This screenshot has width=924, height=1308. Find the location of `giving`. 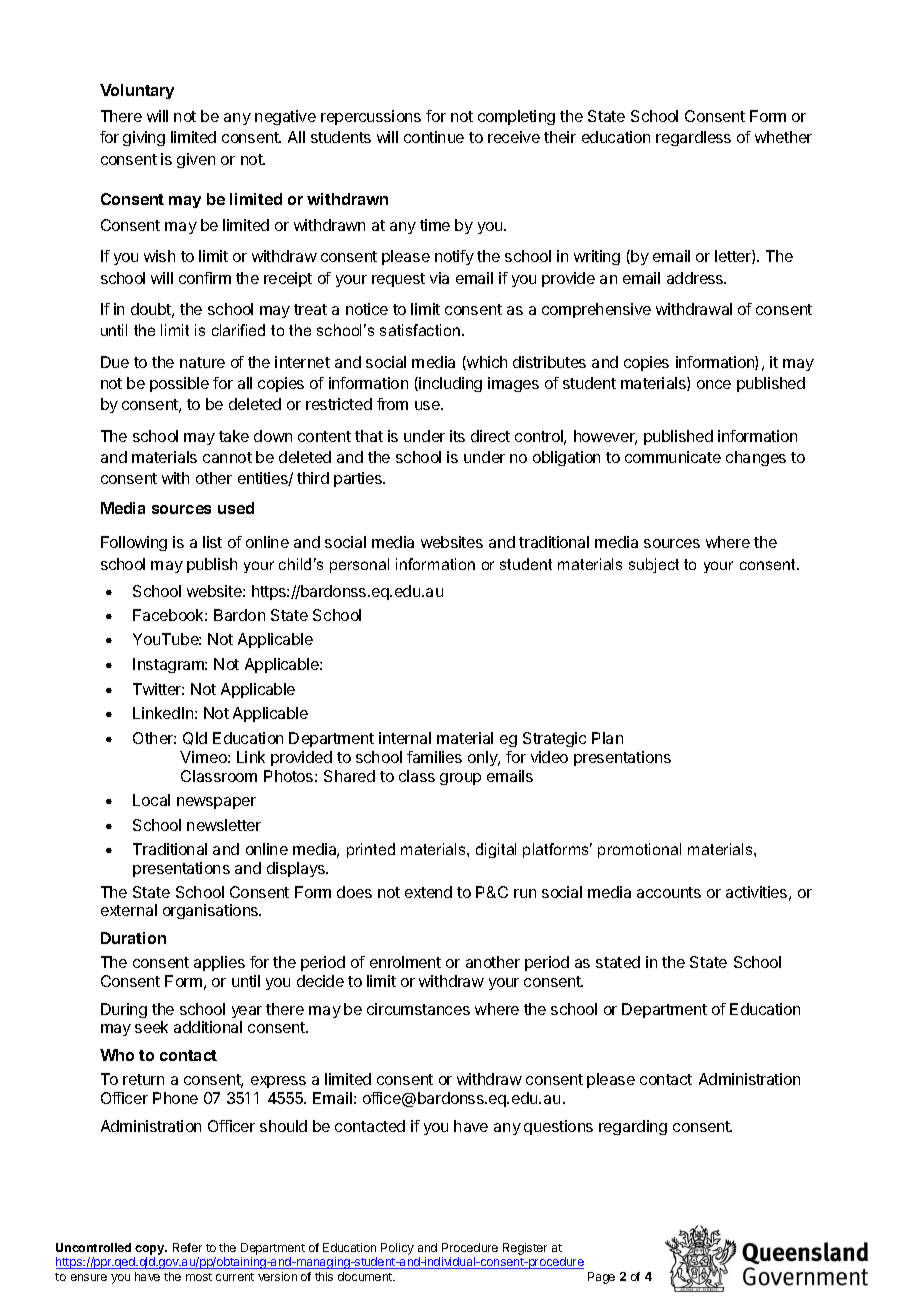

giving is located at coordinates (144, 138).
